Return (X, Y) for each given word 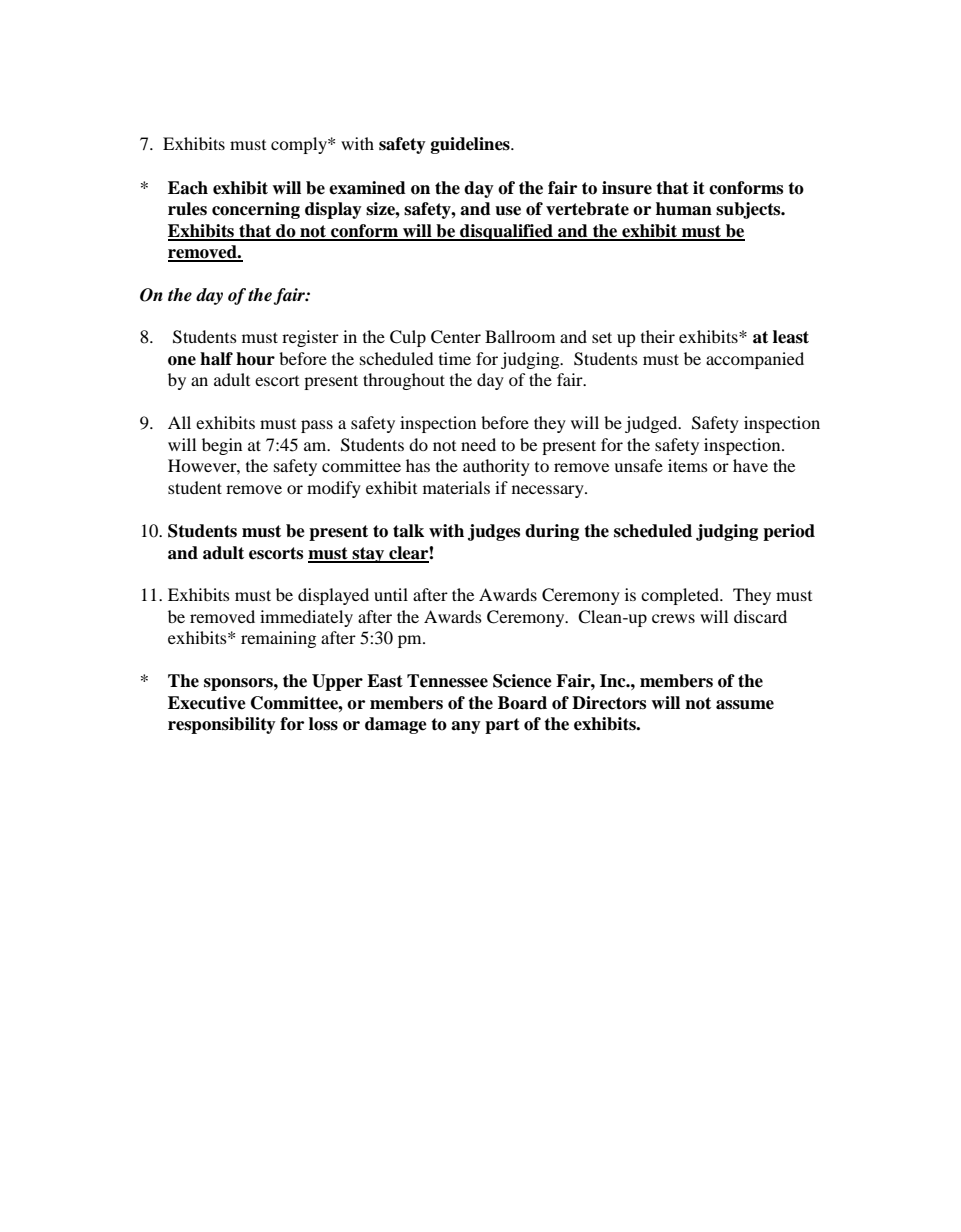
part (502, 726)
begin (222, 446)
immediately (306, 618)
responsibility (222, 725)
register (310, 338)
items (688, 465)
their (658, 336)
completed (681, 596)
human (684, 209)
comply (300, 145)
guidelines (471, 145)
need (478, 444)
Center (456, 337)
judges (494, 532)
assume (745, 705)
